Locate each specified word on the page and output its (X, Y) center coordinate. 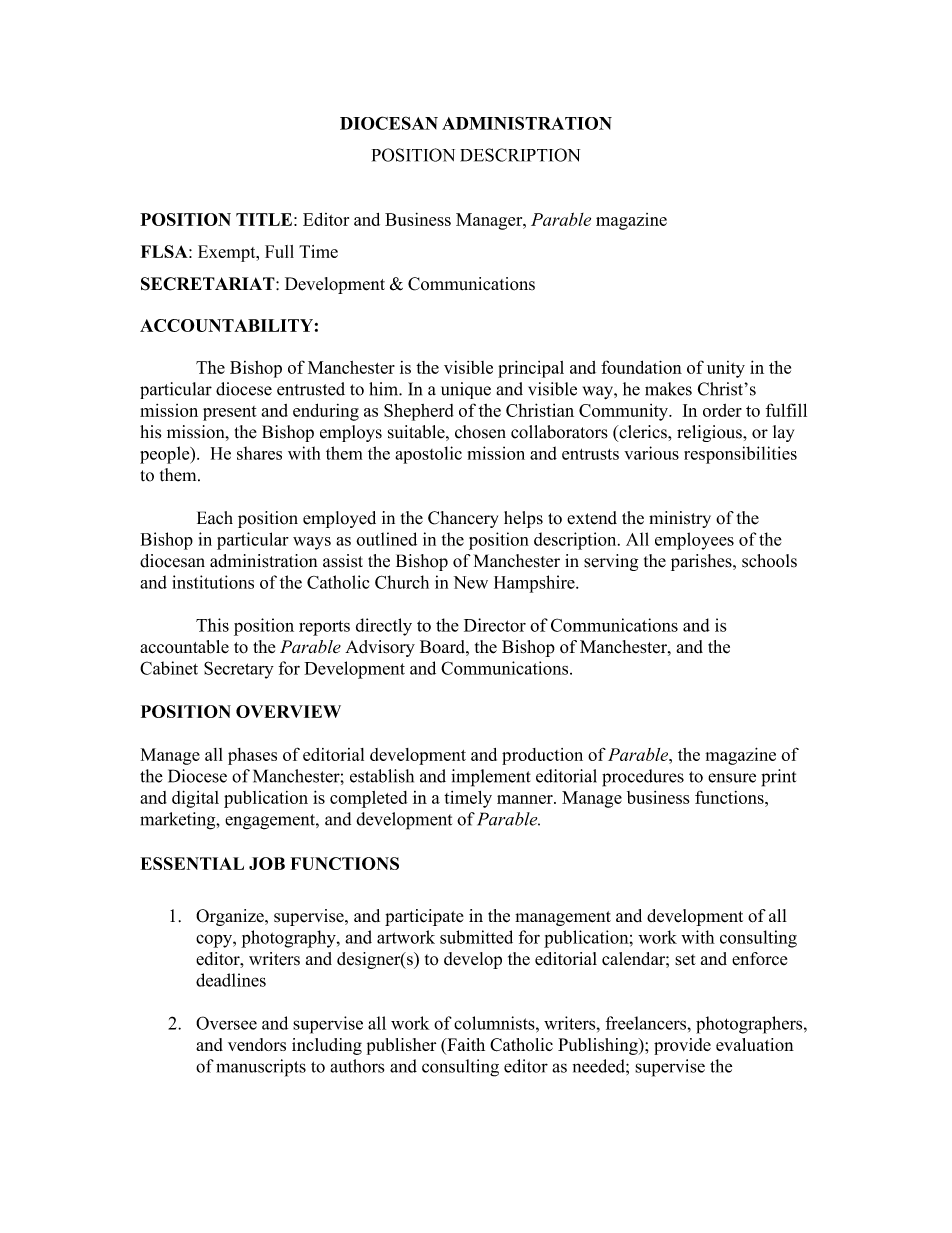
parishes (702, 562)
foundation (641, 367)
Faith (465, 1044)
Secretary (239, 670)
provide (682, 1046)
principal (531, 369)
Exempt (228, 253)
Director (495, 625)
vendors (257, 1044)
